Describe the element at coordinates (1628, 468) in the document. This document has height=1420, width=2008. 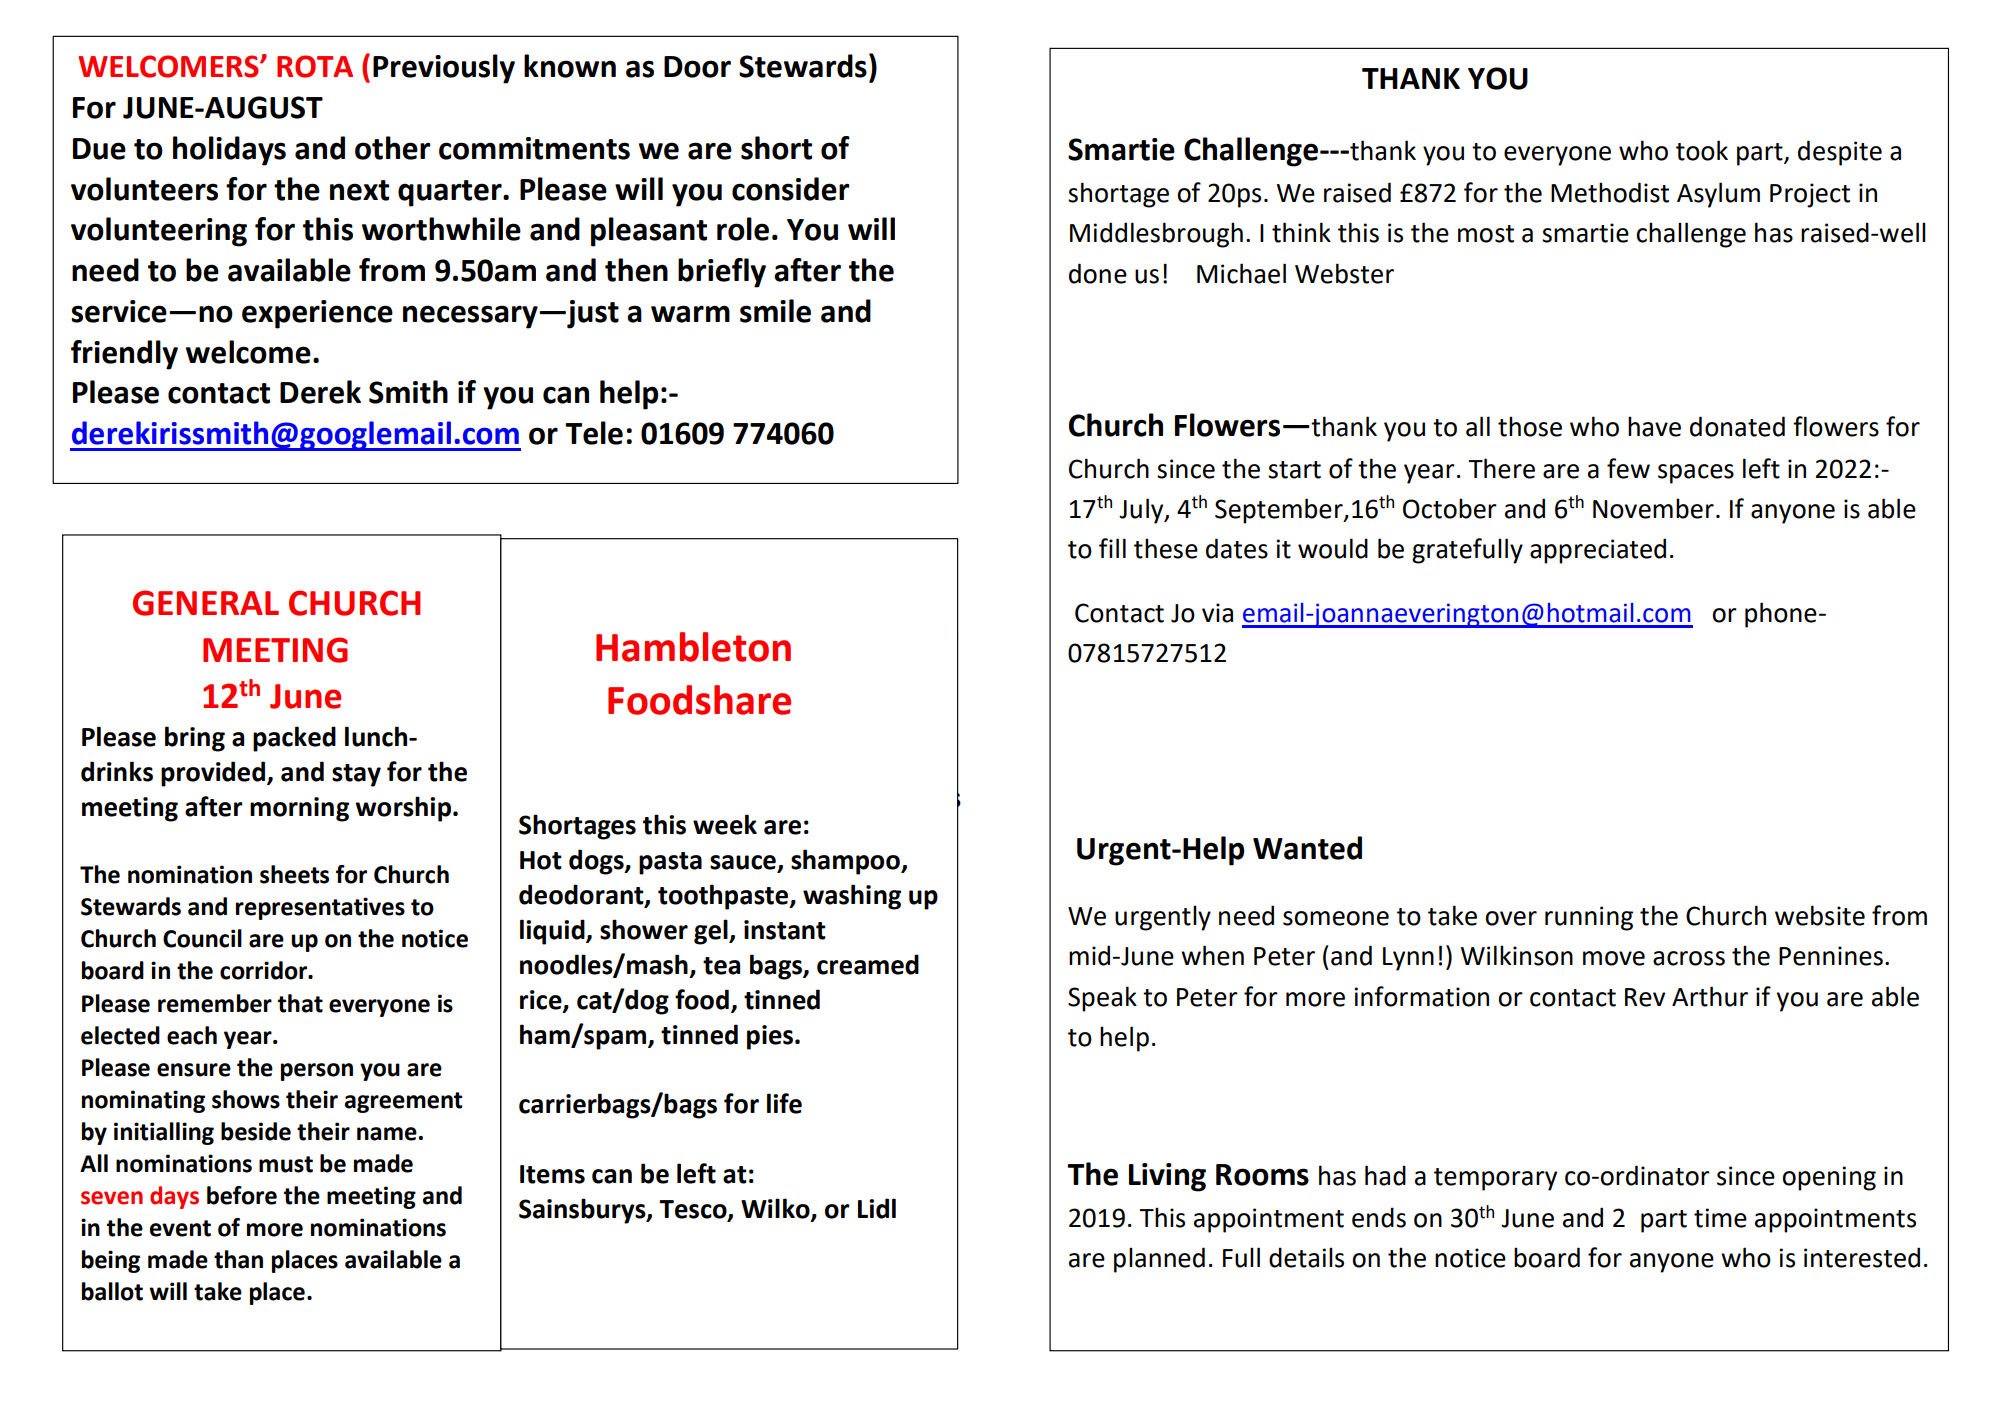
I see `few` at that location.
